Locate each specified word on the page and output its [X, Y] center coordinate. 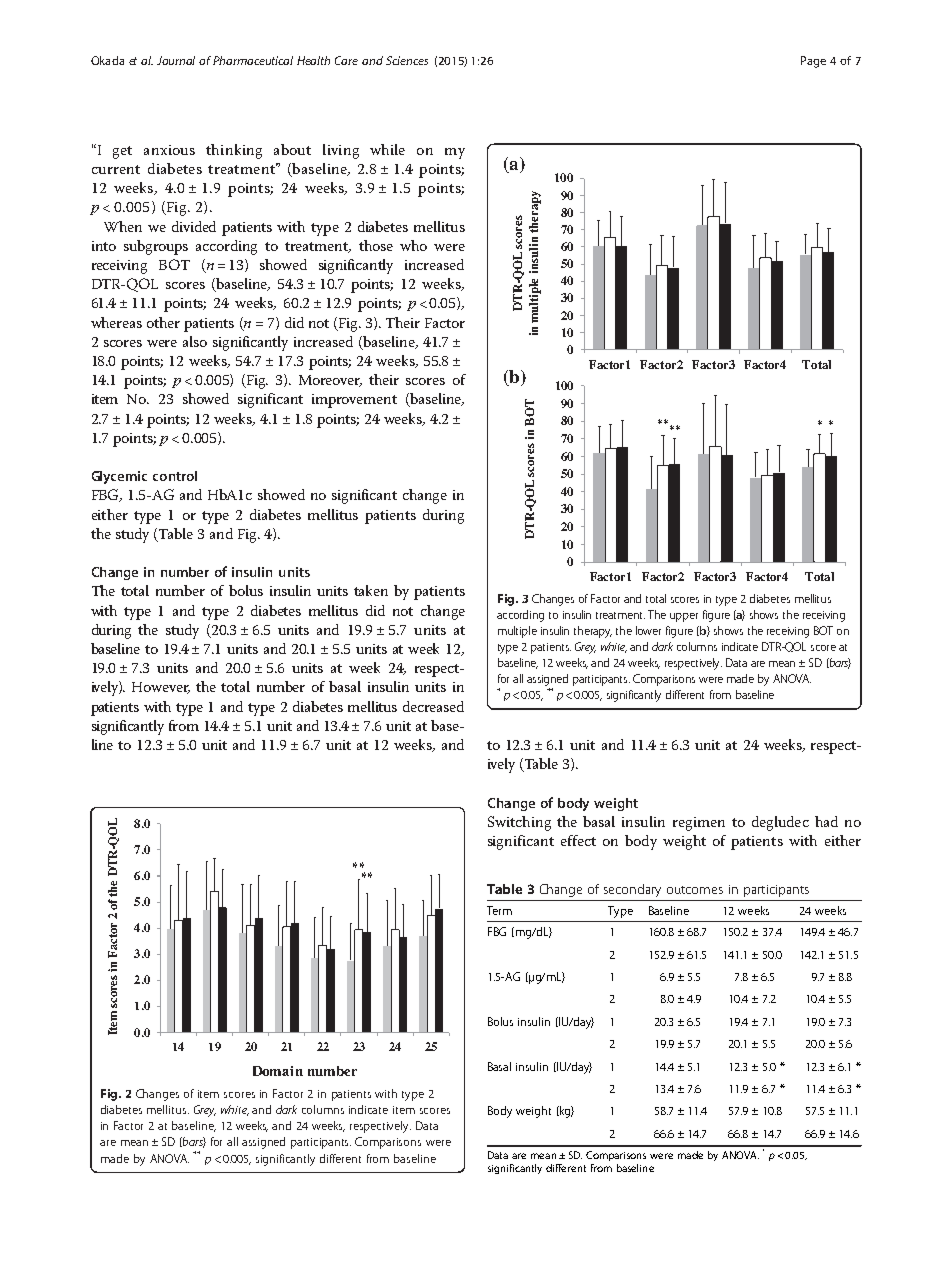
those [376, 245]
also [195, 341]
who [413, 245]
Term [499, 910]
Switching [519, 823]
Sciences [407, 60]
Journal [176, 60]
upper [684, 617]
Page [813, 62]
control [175, 476]
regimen [699, 824]
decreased [433, 706]
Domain [278, 1071]
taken [371, 590]
